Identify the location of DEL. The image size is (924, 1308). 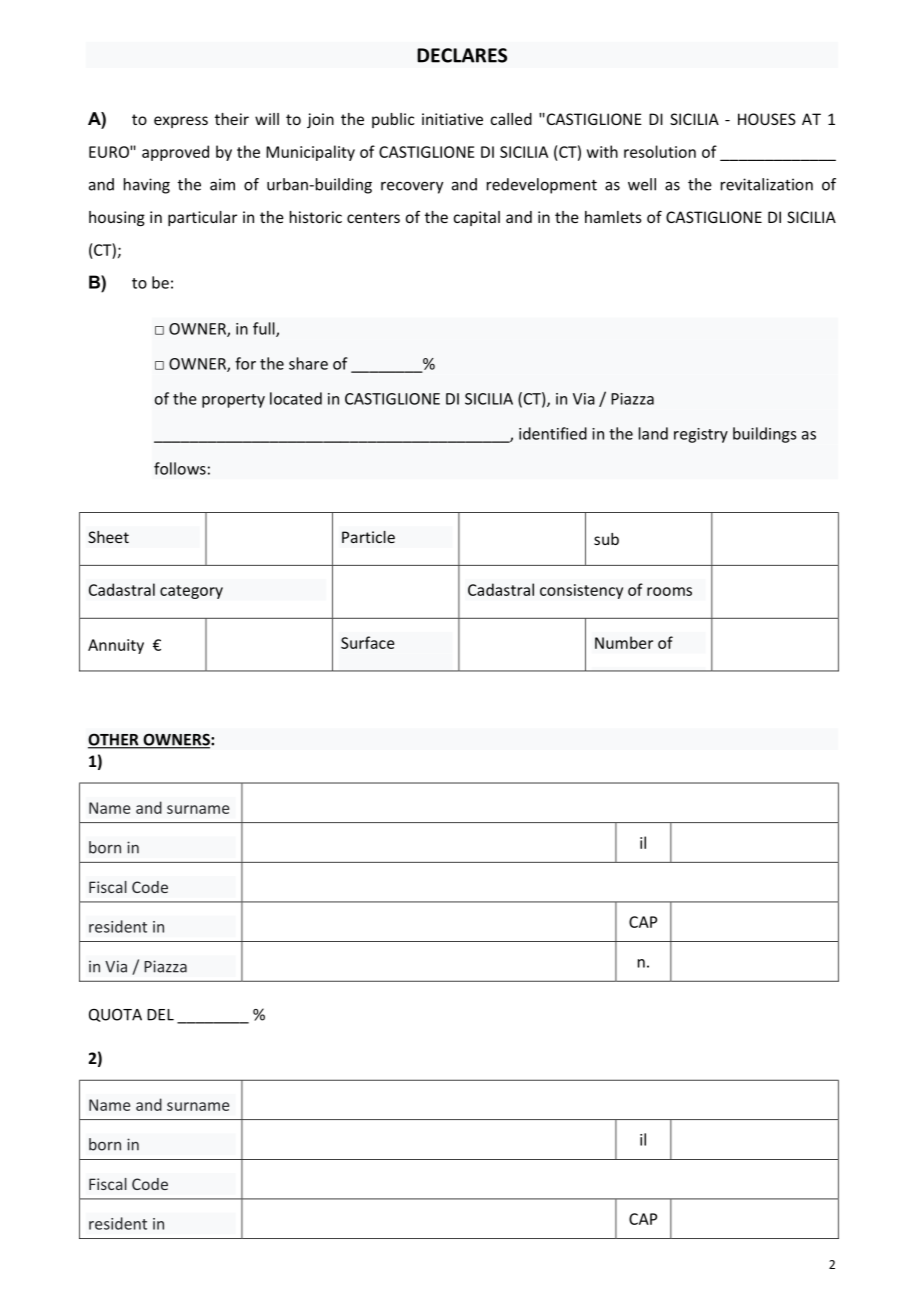
(160, 1015).
